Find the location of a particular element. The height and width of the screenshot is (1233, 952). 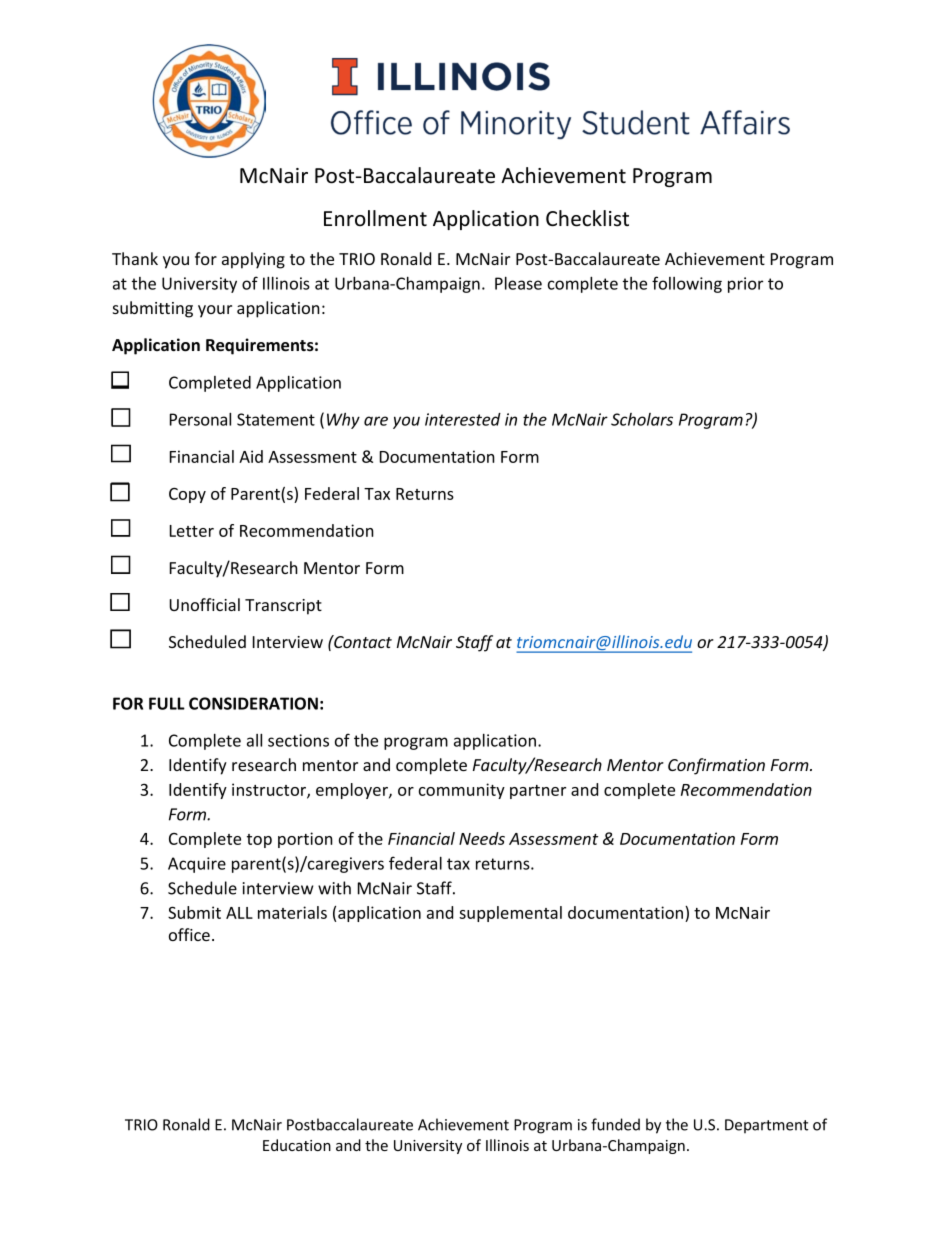

Education is located at coordinates (297, 1145).
